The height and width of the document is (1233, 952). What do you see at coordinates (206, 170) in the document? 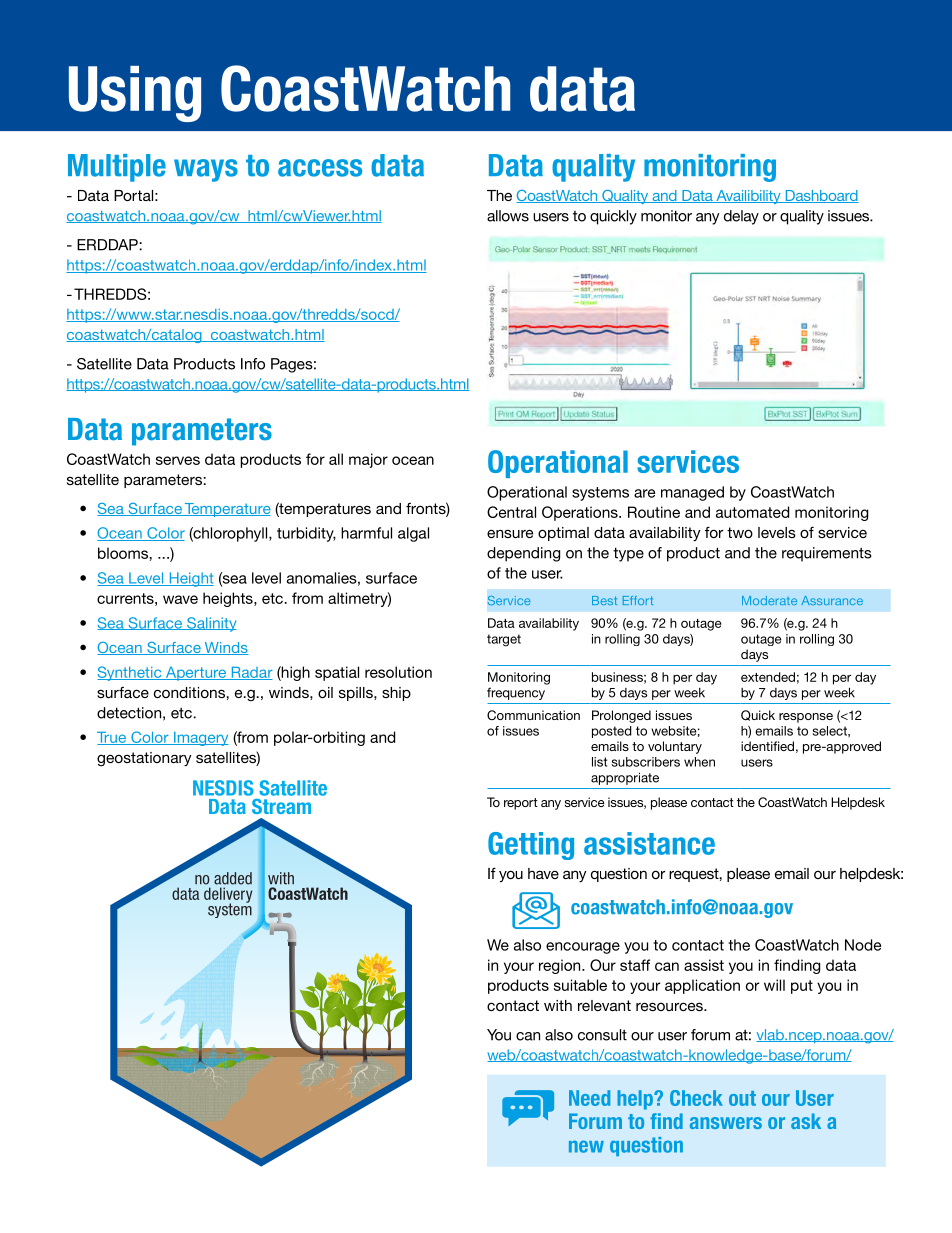
I see `ways` at bounding box center [206, 170].
